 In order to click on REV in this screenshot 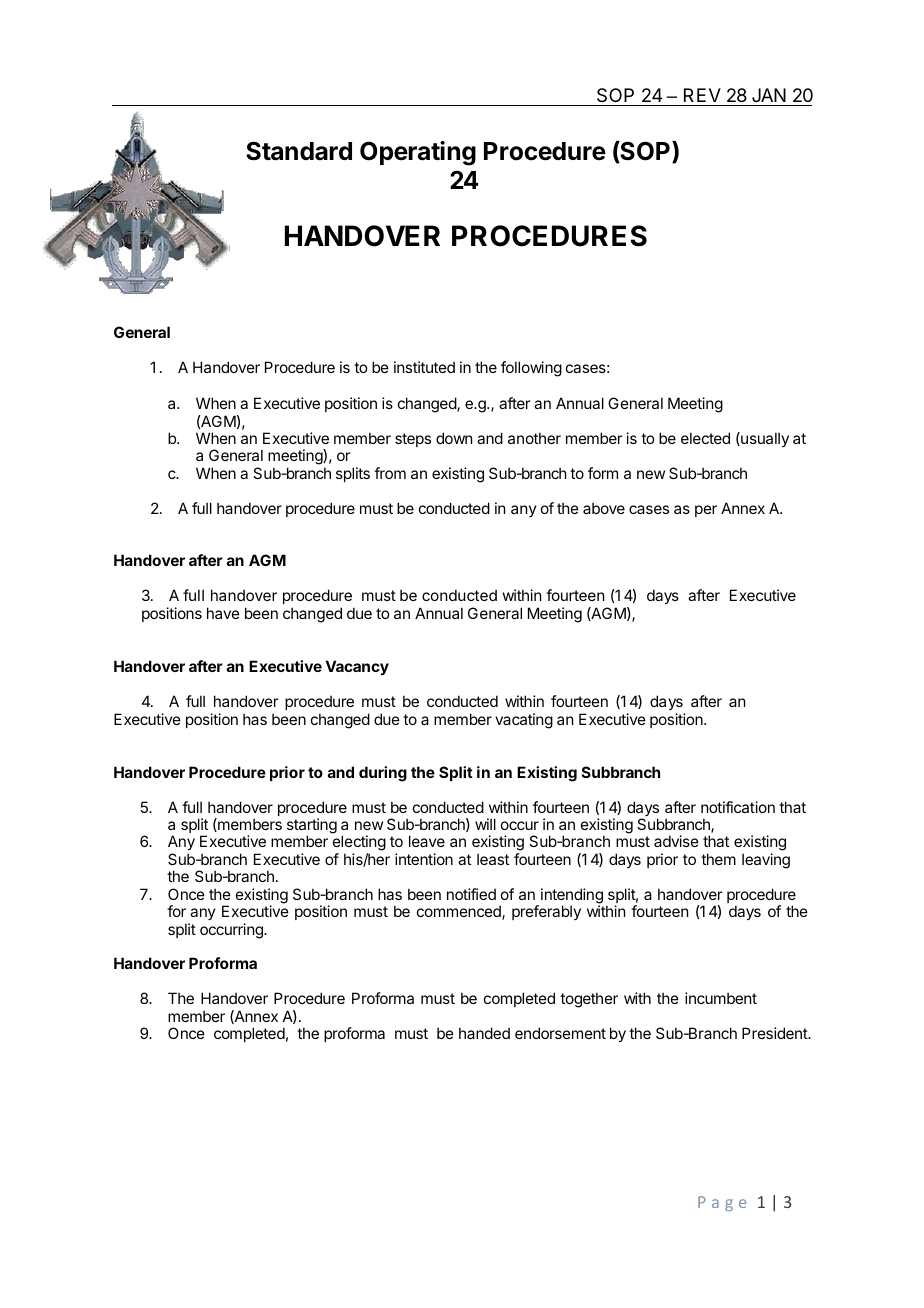, I will do `click(702, 95)`.
